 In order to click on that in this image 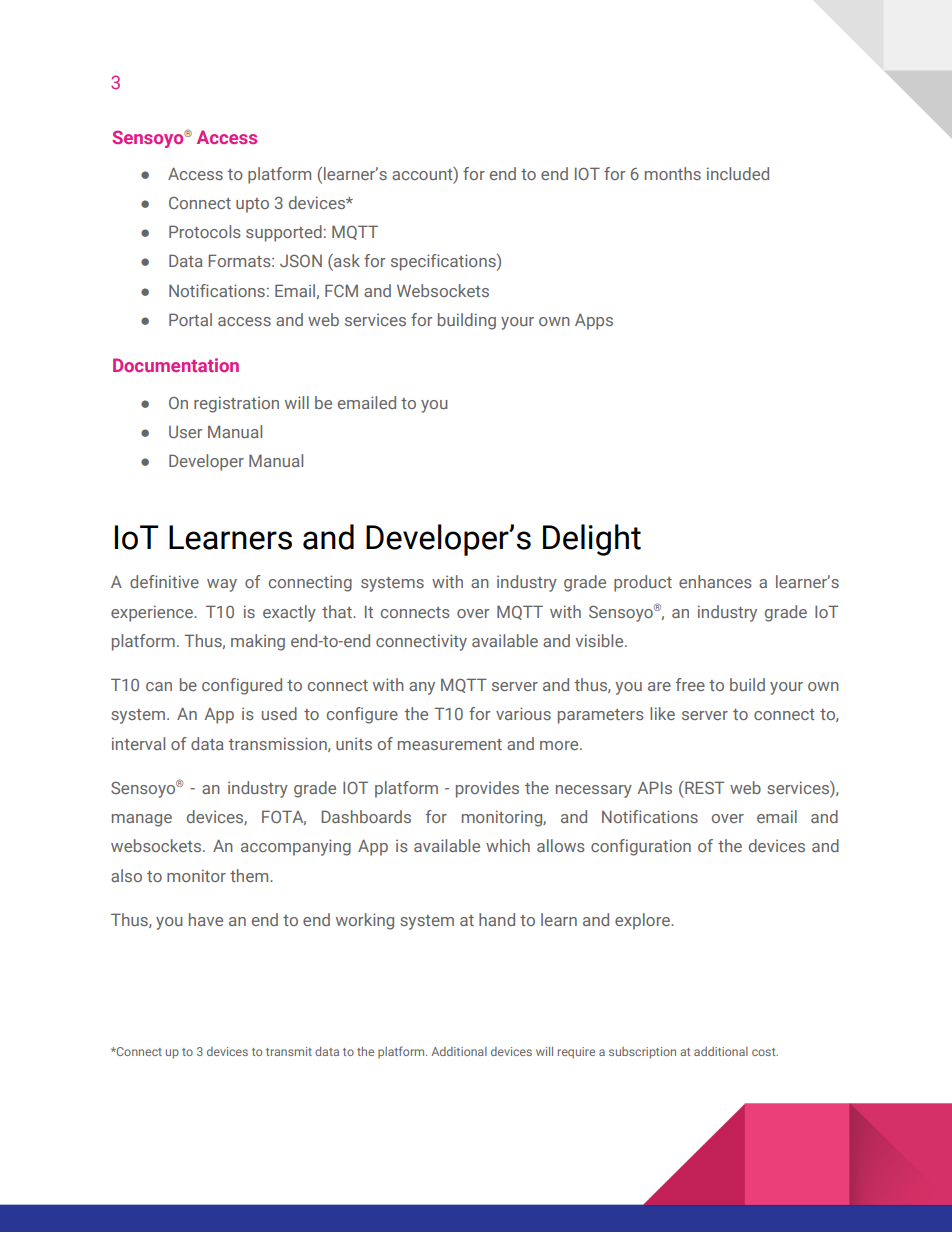, I will do `click(338, 611)`.
